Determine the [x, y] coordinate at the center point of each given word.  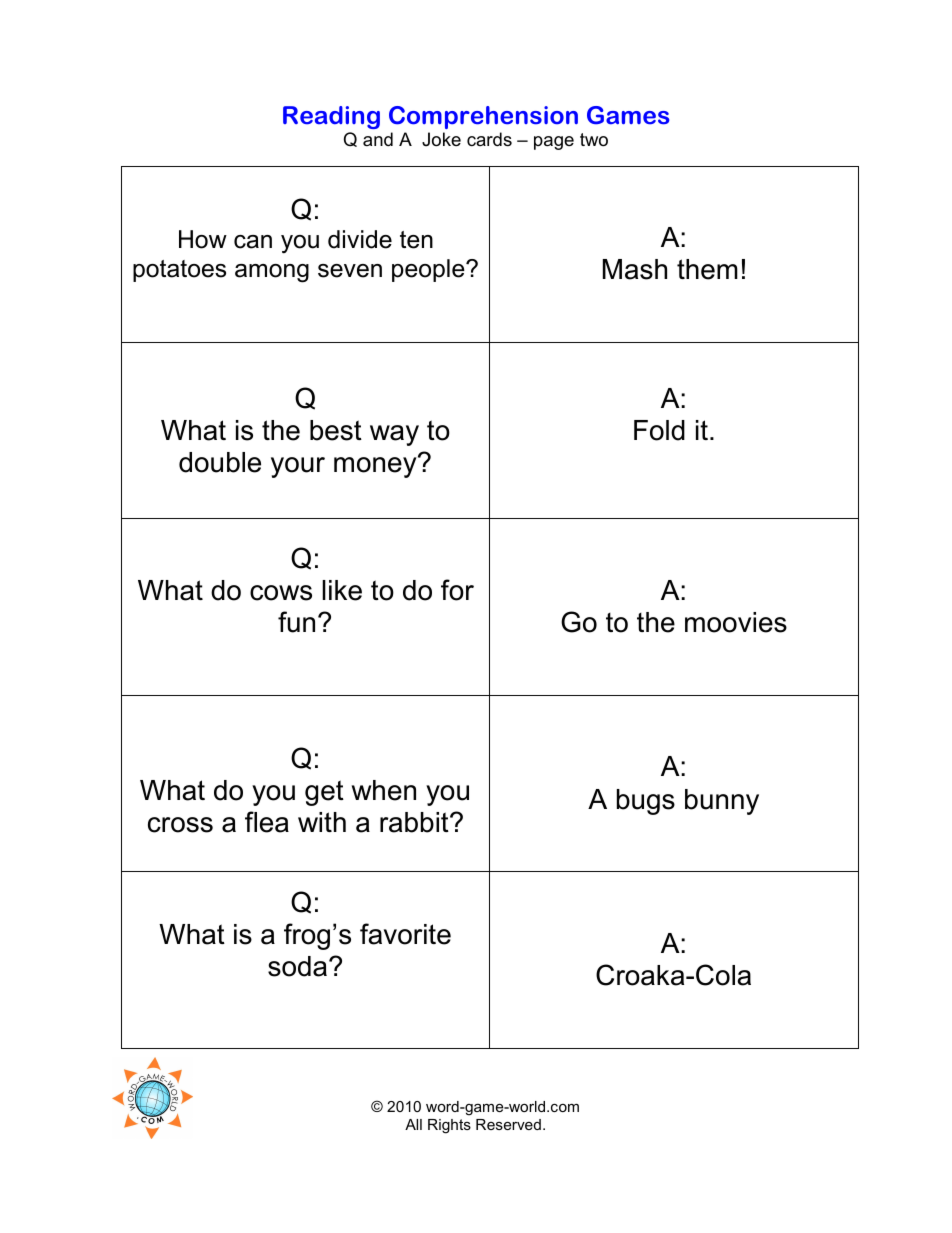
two [594, 139]
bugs [646, 802]
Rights [449, 1126]
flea [267, 822]
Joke [441, 139]
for [457, 590]
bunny [722, 802]
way [394, 435]
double [220, 462]
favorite [405, 934]
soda [297, 966]
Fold [659, 430]
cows [281, 593]
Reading [331, 117]
